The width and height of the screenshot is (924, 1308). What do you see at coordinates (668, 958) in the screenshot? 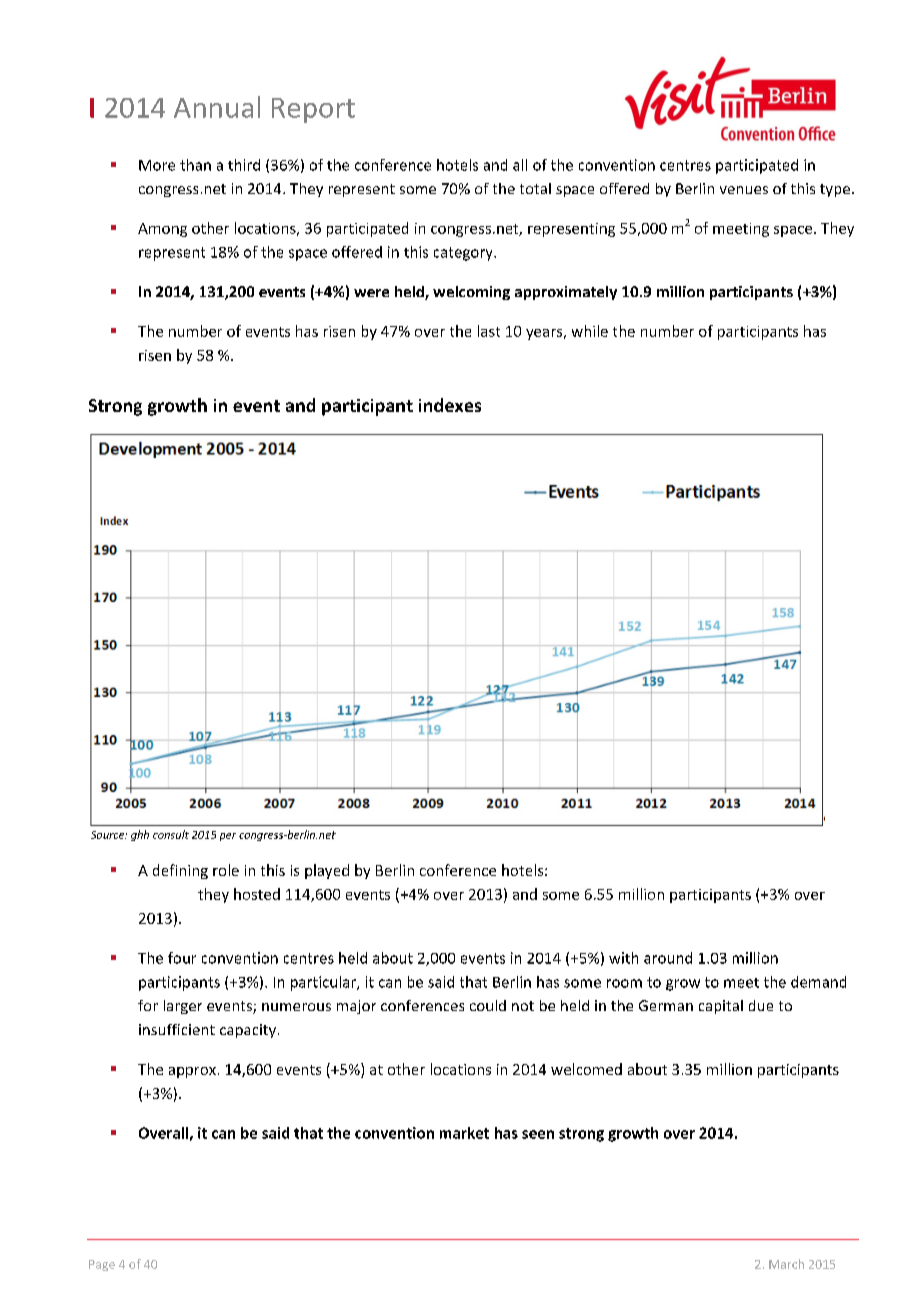
I see `around` at bounding box center [668, 958].
